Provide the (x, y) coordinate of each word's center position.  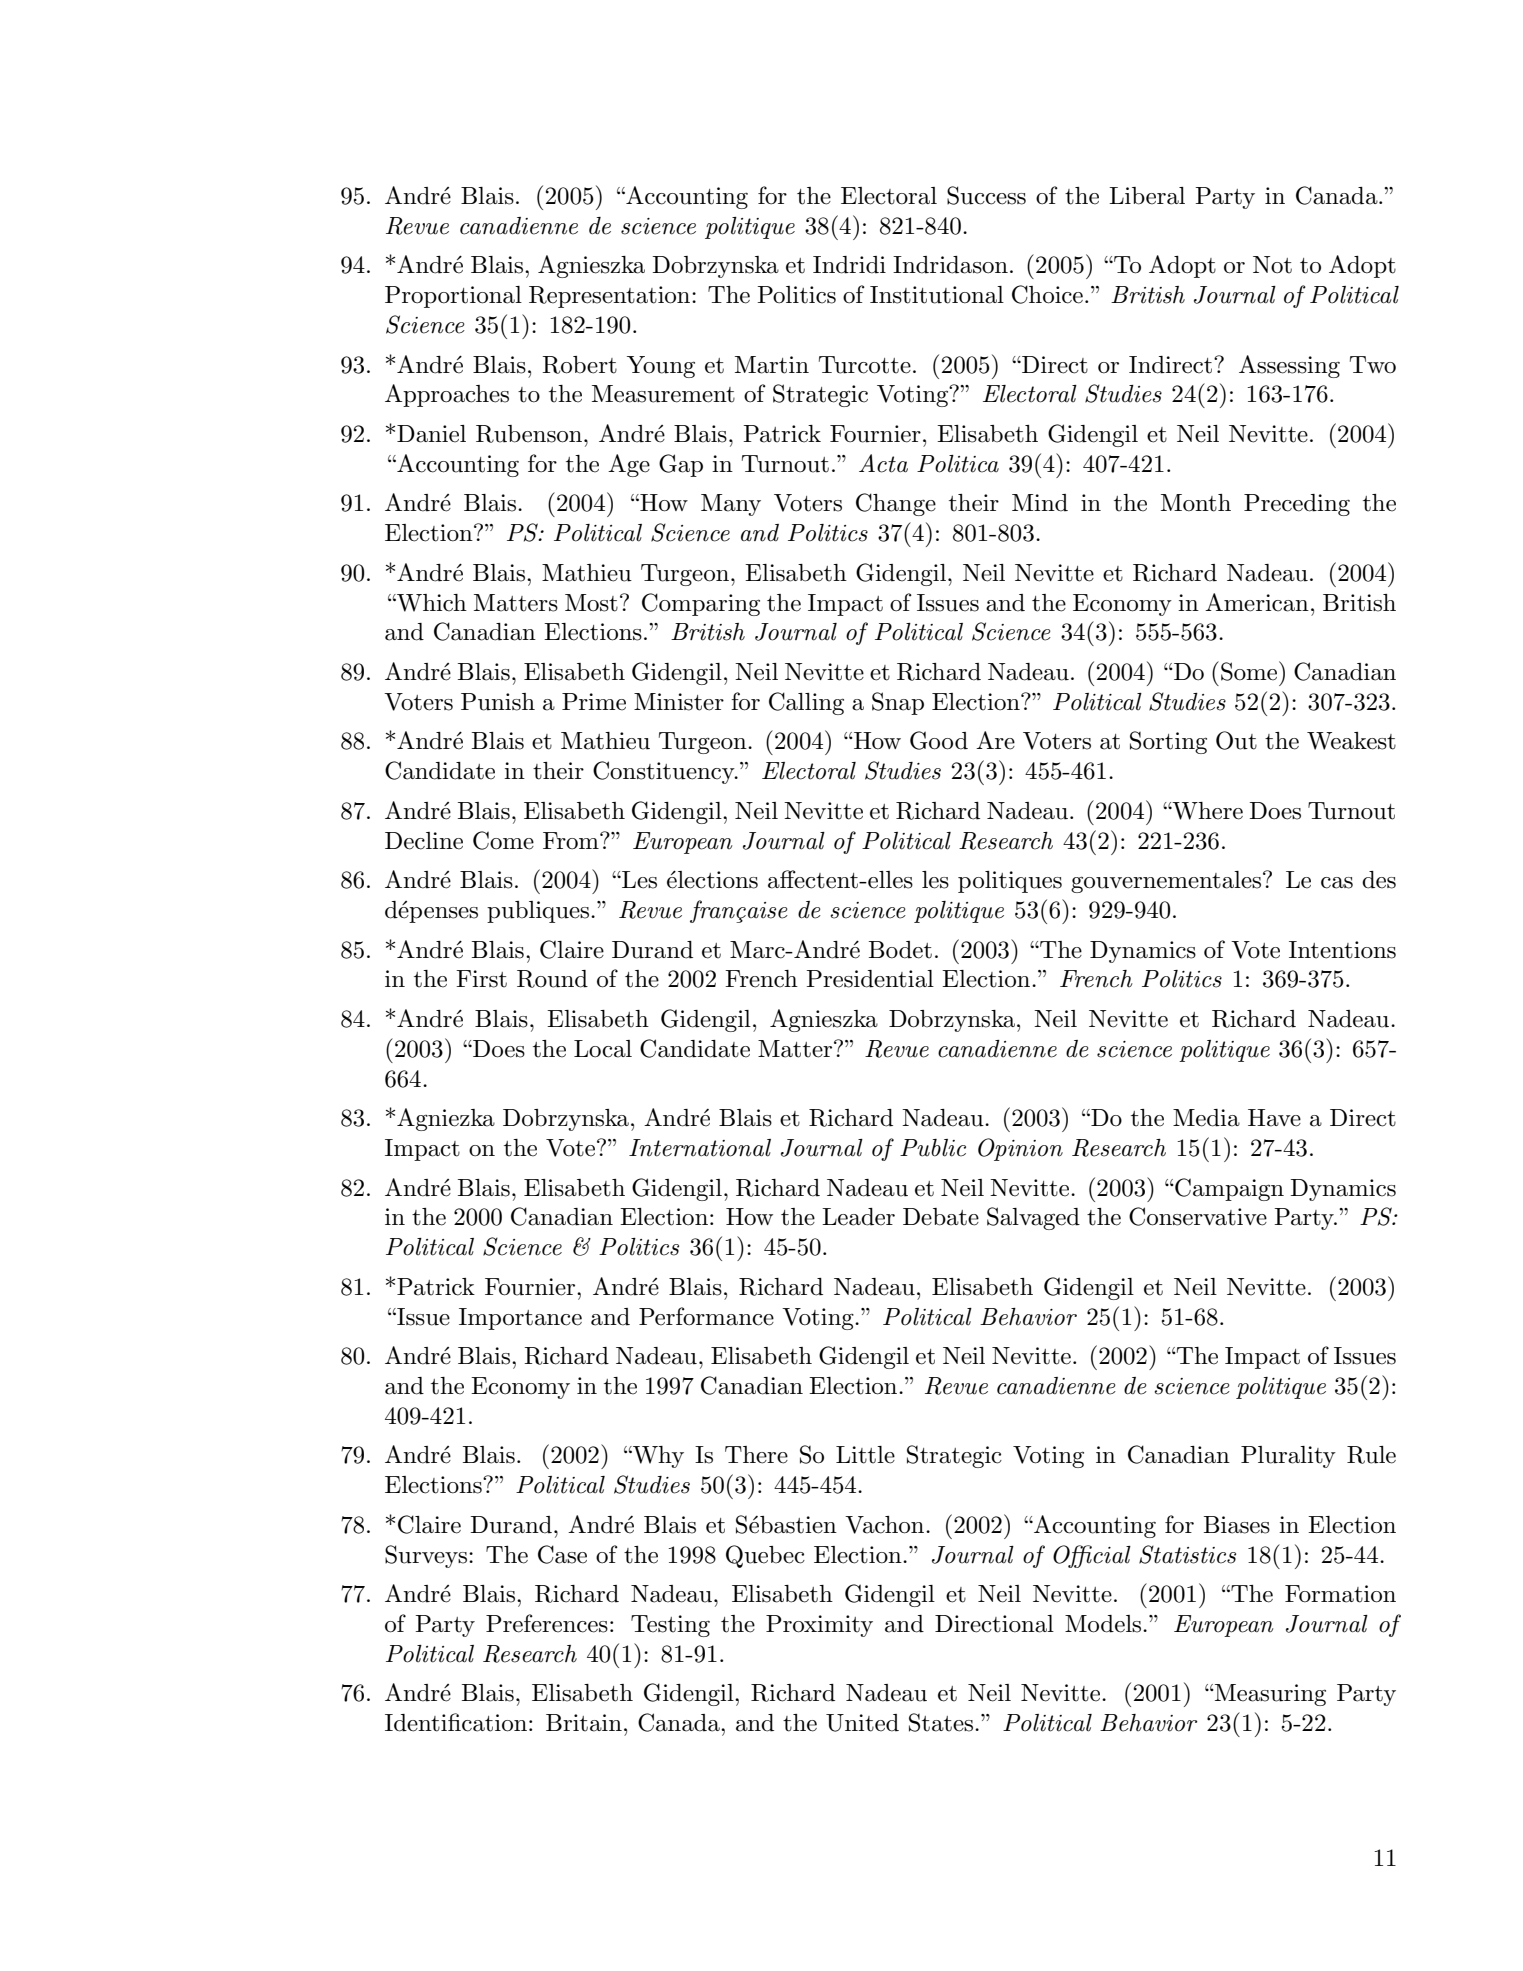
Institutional (937, 295)
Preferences (547, 1623)
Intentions (1342, 950)
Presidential (870, 979)
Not (1272, 265)
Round (552, 979)
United (862, 1723)
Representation (611, 297)
